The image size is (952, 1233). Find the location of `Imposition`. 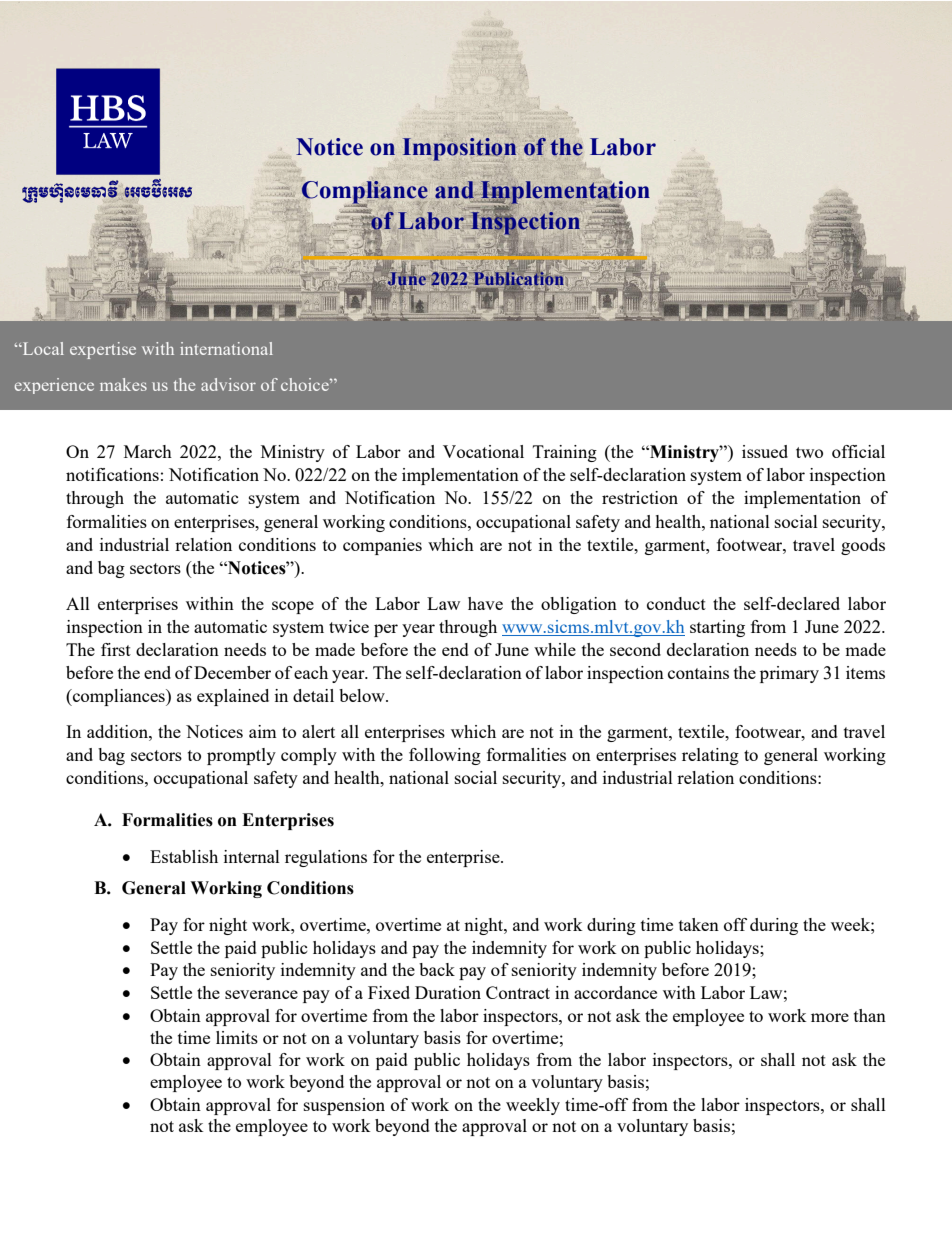

Imposition is located at coordinates (459, 149).
